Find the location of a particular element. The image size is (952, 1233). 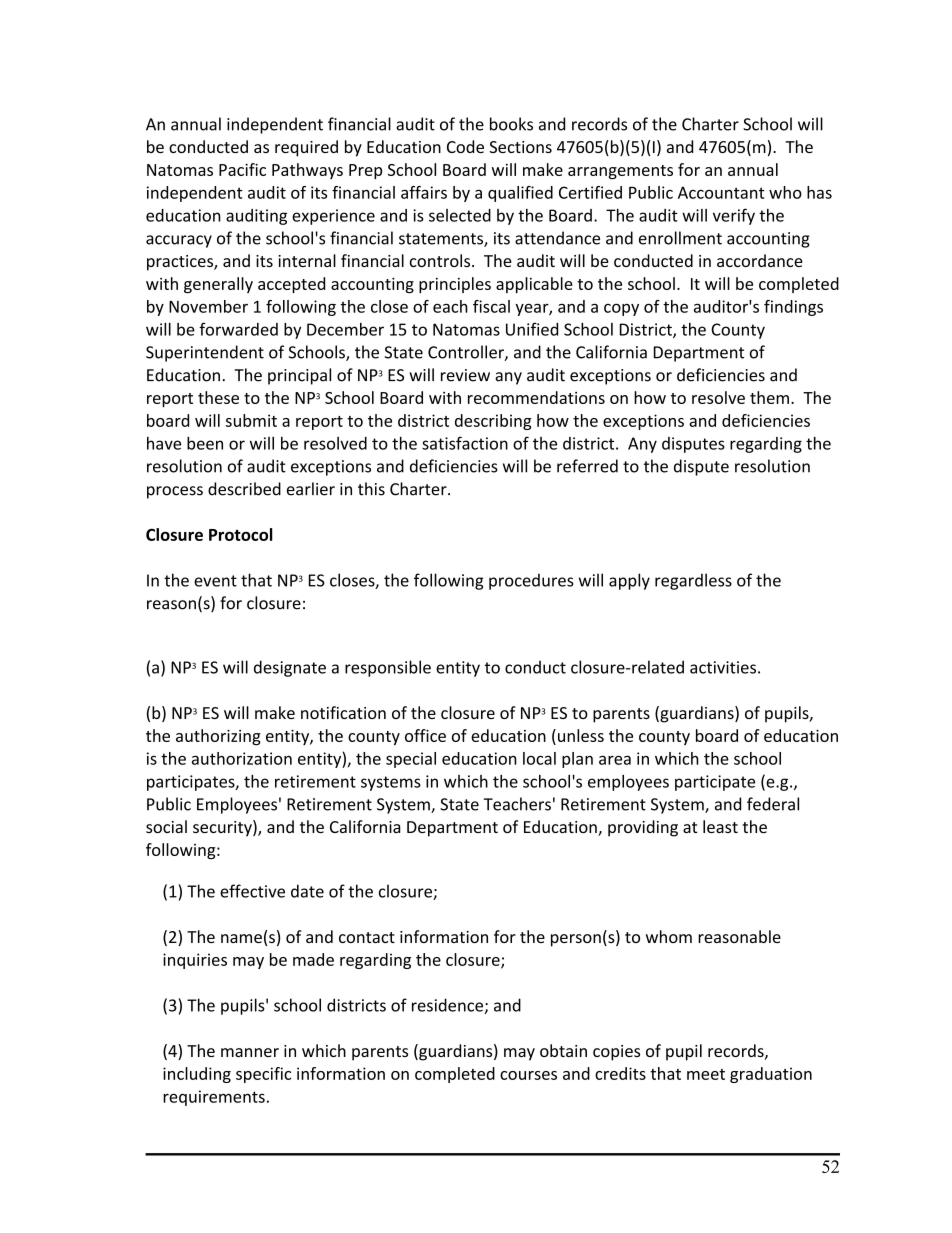

specific is located at coordinates (263, 1075).
